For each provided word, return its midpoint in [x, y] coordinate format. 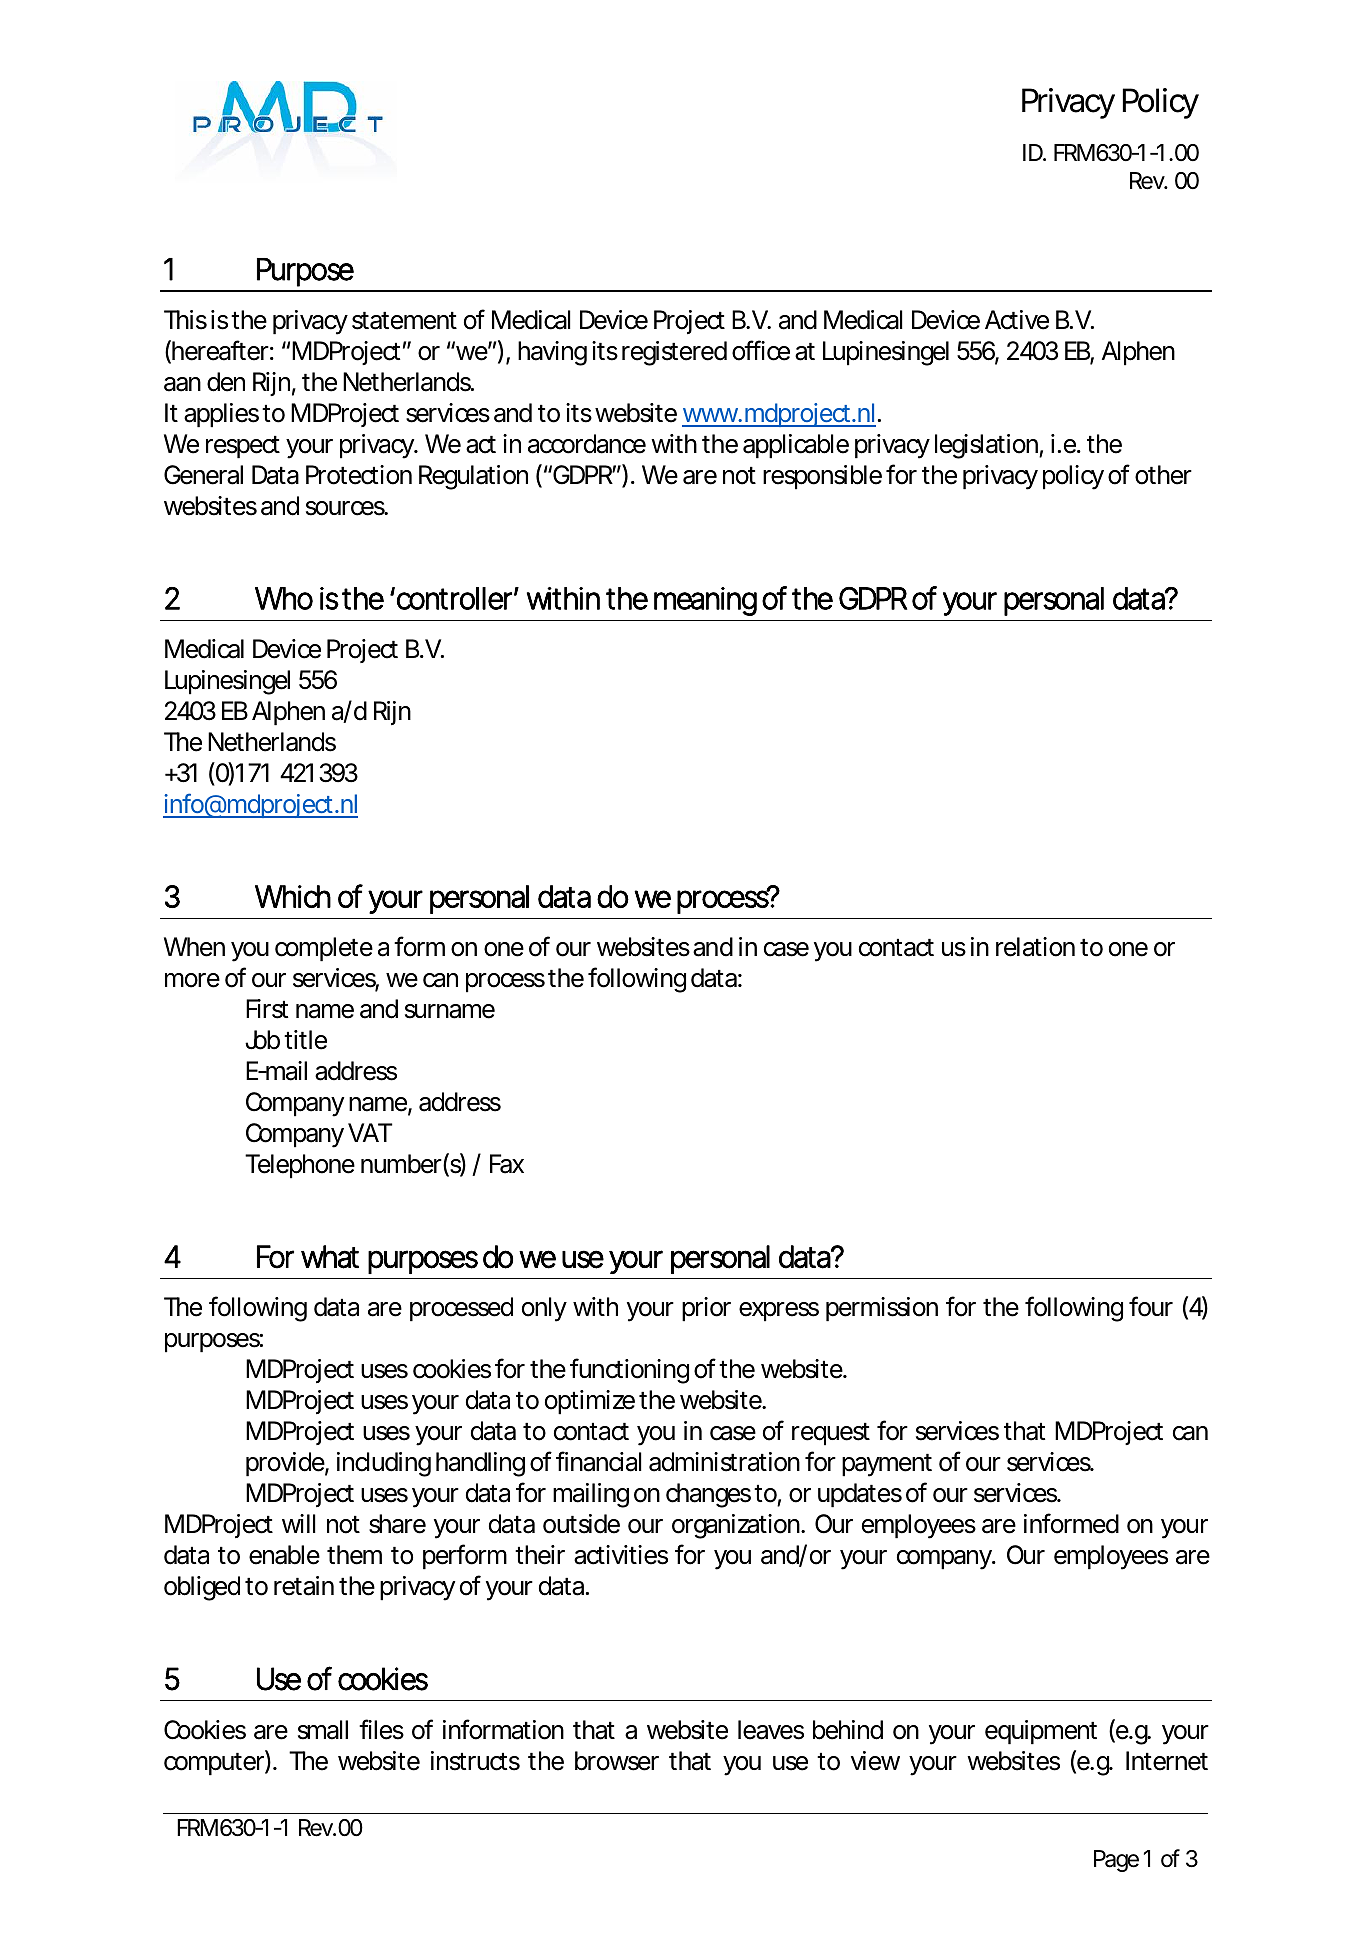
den [226, 382]
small [323, 1730]
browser [617, 1761]
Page [1116, 1861]
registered [674, 353]
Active [1017, 320]
